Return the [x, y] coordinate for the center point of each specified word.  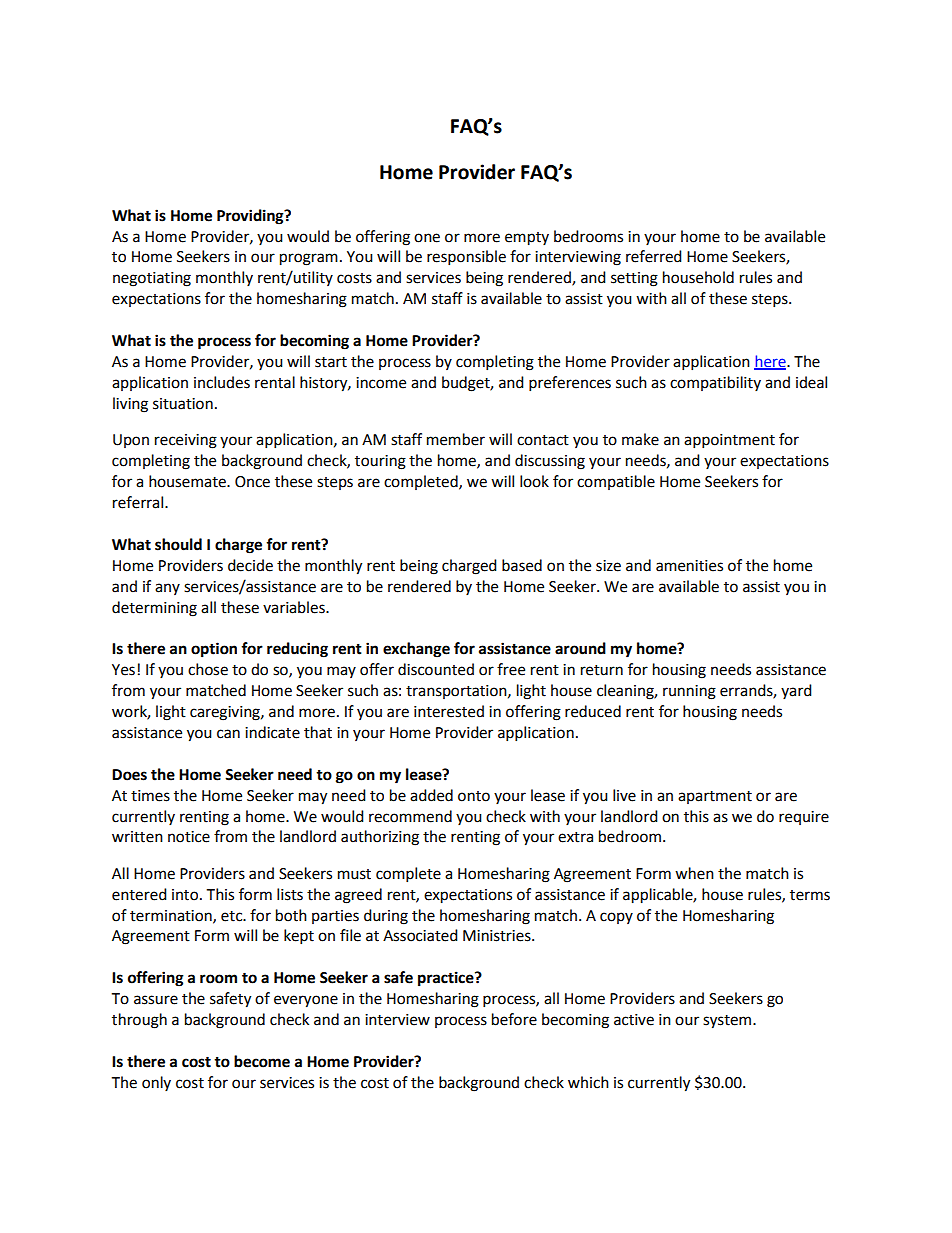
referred [654, 256]
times [150, 796]
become [262, 1061]
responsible [466, 258]
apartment [715, 797]
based [522, 565]
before [514, 1019]
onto [474, 796]
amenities [689, 566]
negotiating [152, 279]
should [178, 544]
